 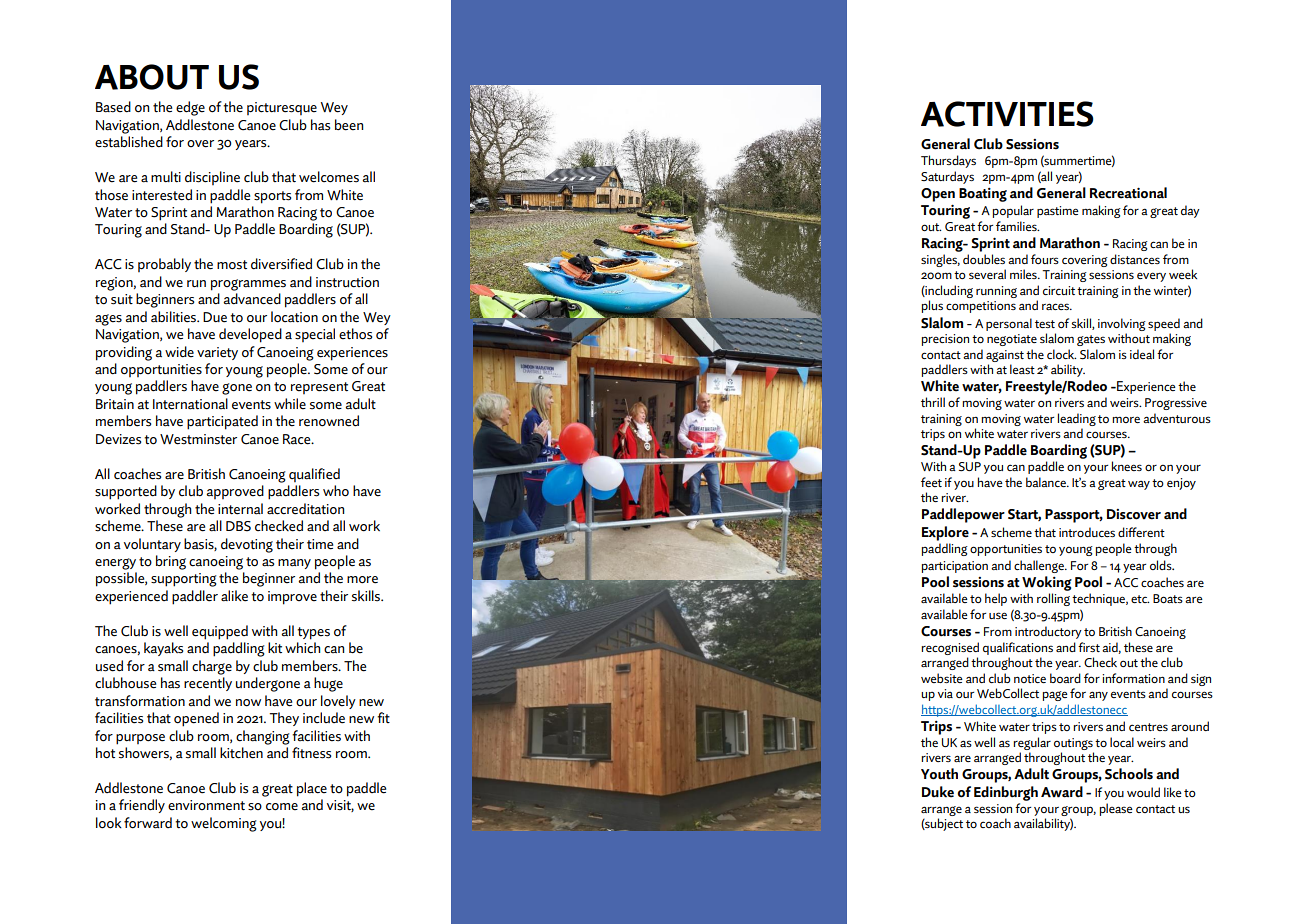 I want to click on ACTIVITIES, so click(x=1007, y=114).
